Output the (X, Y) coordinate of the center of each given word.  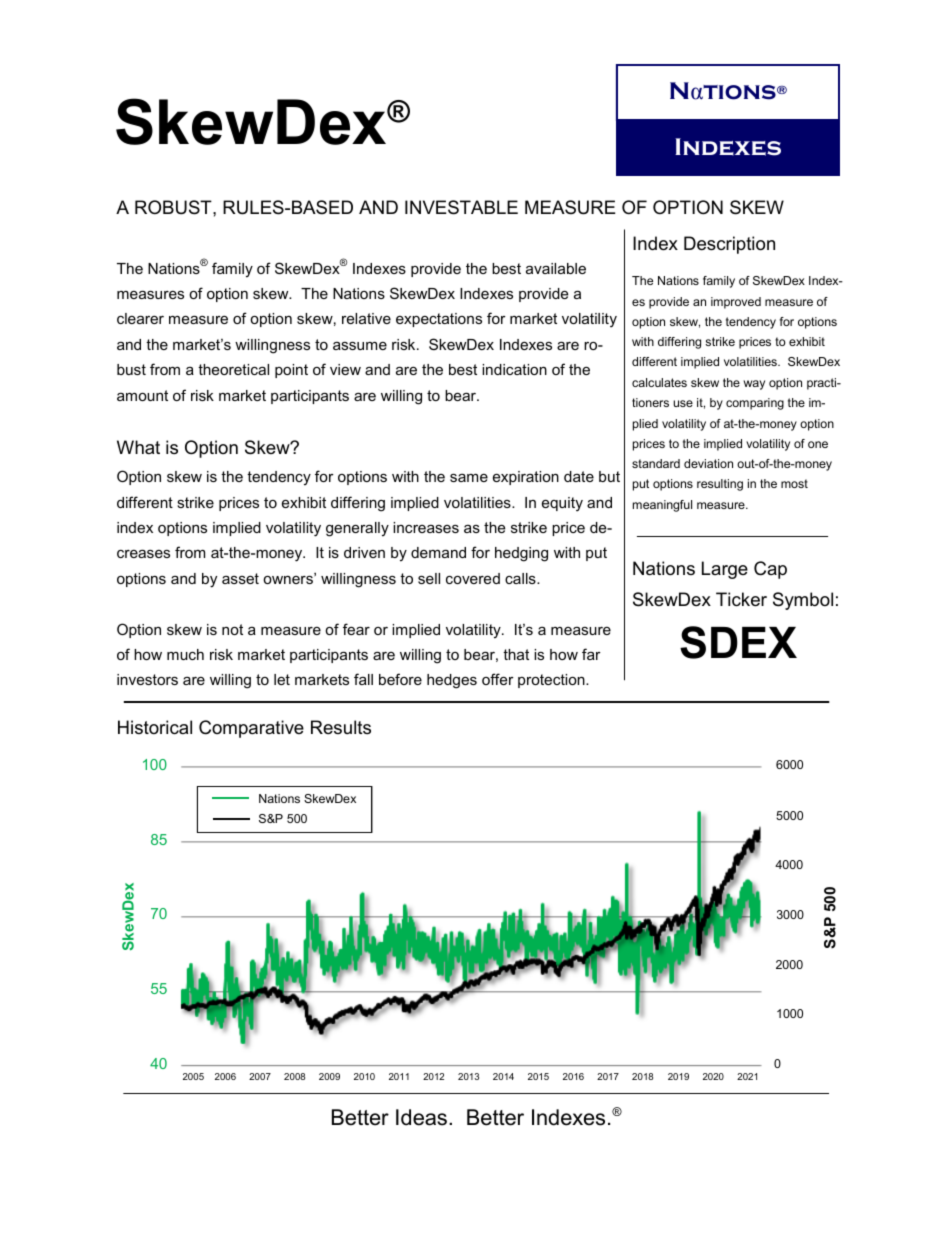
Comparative (251, 729)
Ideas (421, 1117)
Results (341, 727)
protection (552, 681)
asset (240, 578)
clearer (140, 318)
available (556, 268)
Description (729, 245)
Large (725, 570)
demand (438, 552)
